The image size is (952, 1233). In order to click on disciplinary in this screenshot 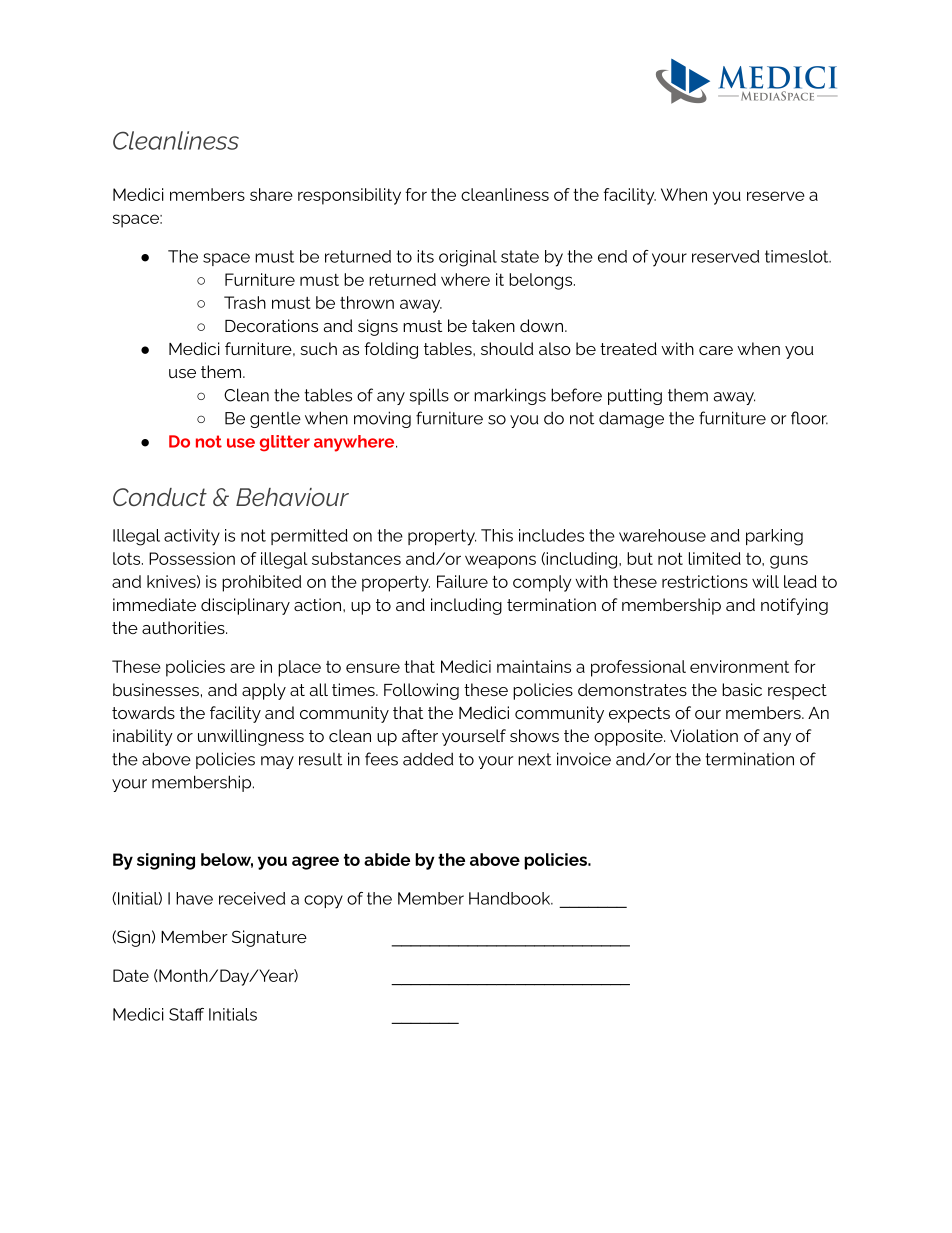, I will do `click(245, 606)`.
